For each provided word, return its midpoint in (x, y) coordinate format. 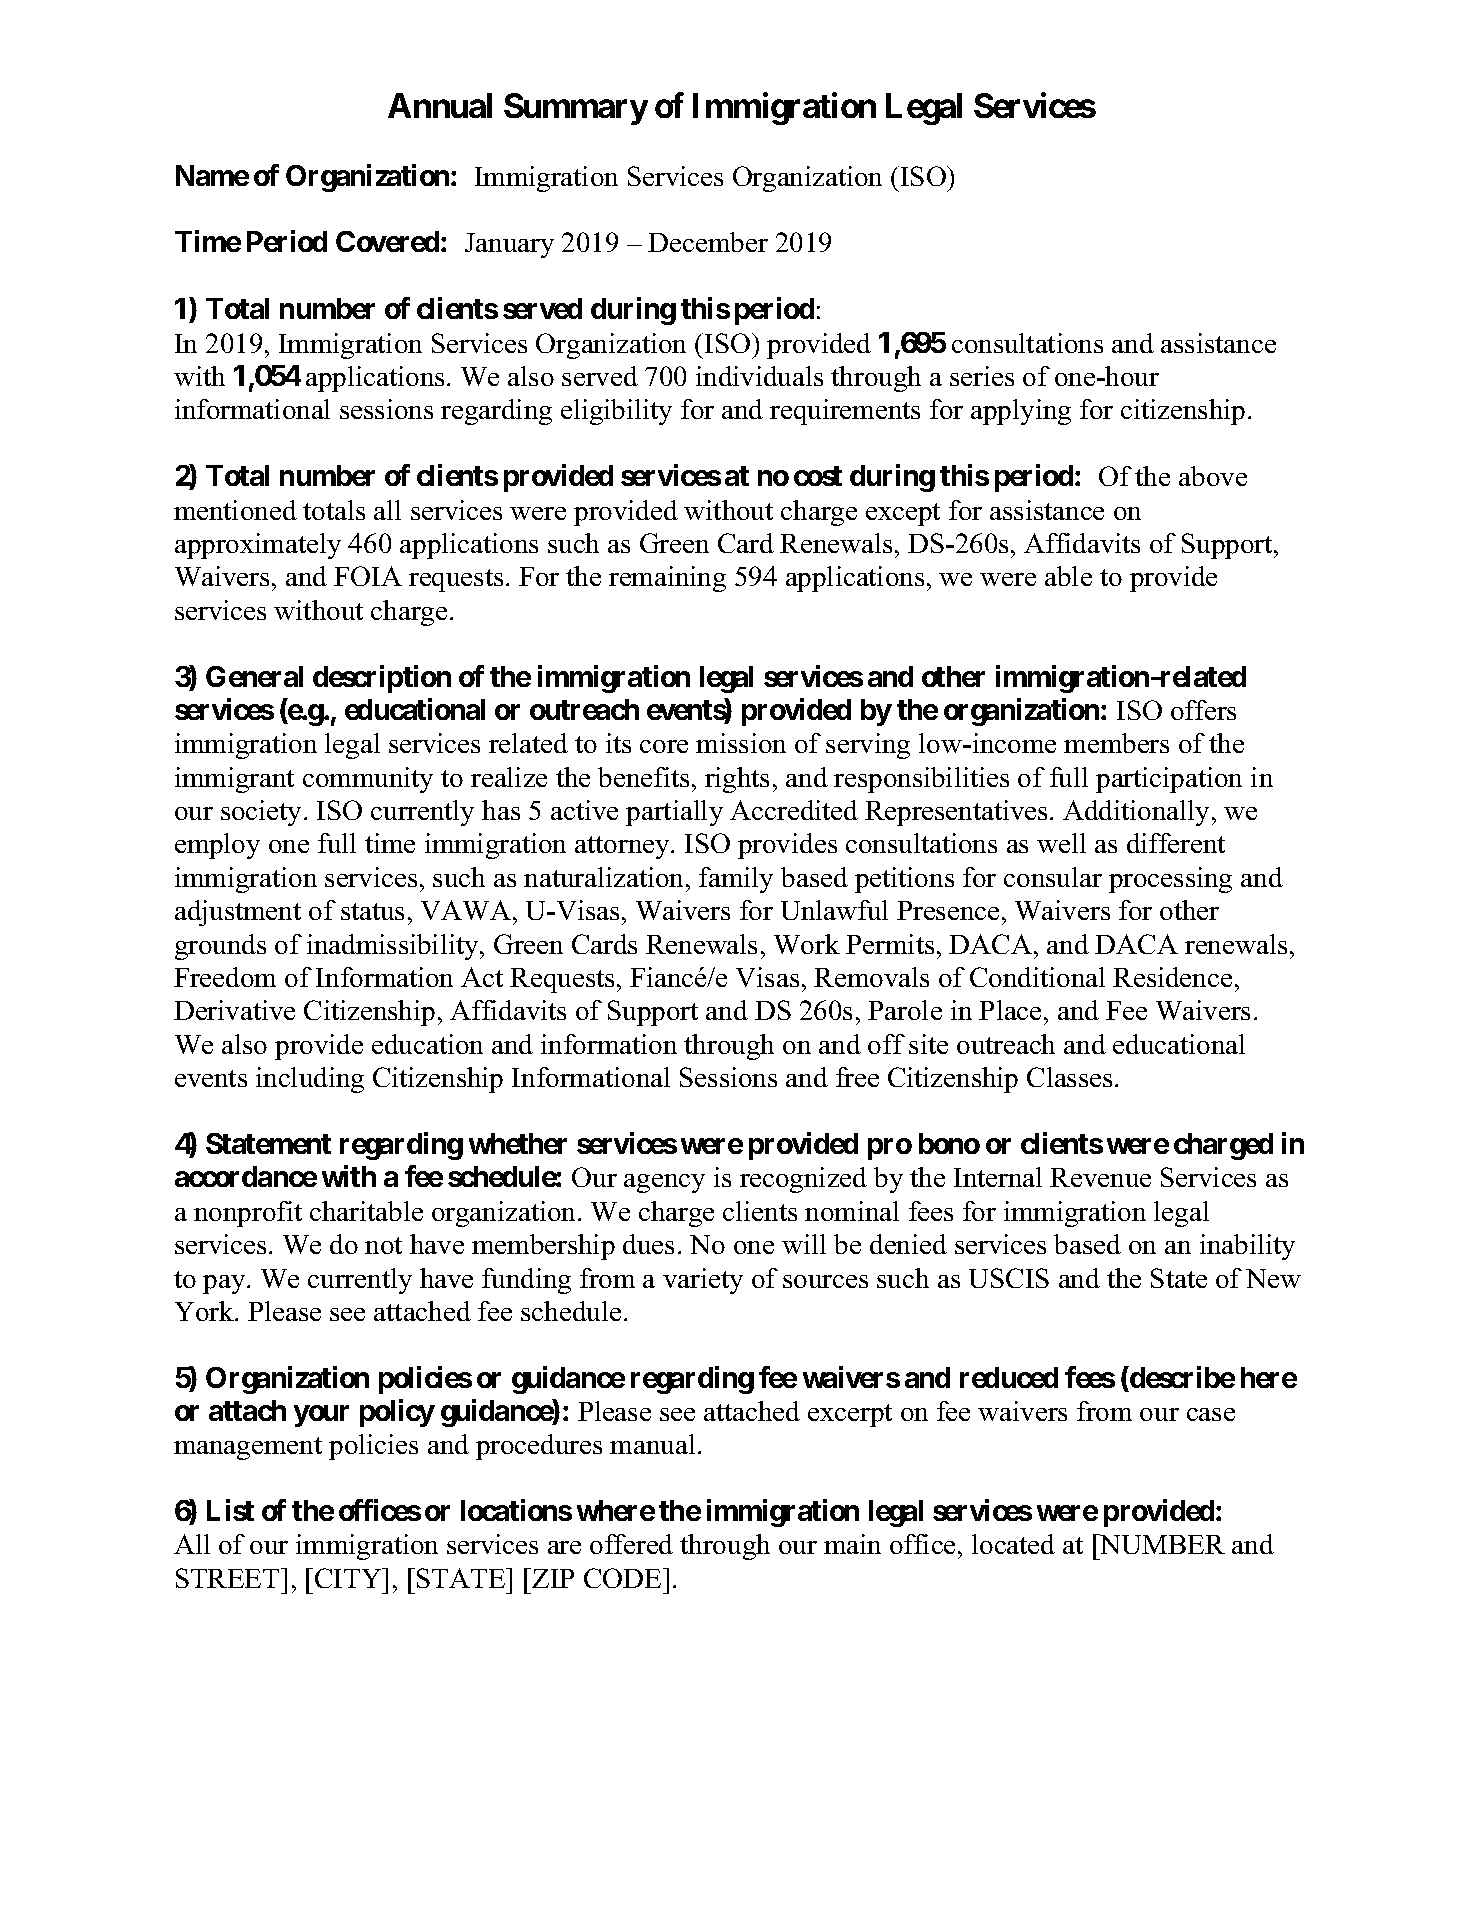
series (982, 376)
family (736, 880)
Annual (440, 105)
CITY (349, 1578)
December (708, 242)
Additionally (1138, 813)
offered (631, 1544)
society (263, 813)
